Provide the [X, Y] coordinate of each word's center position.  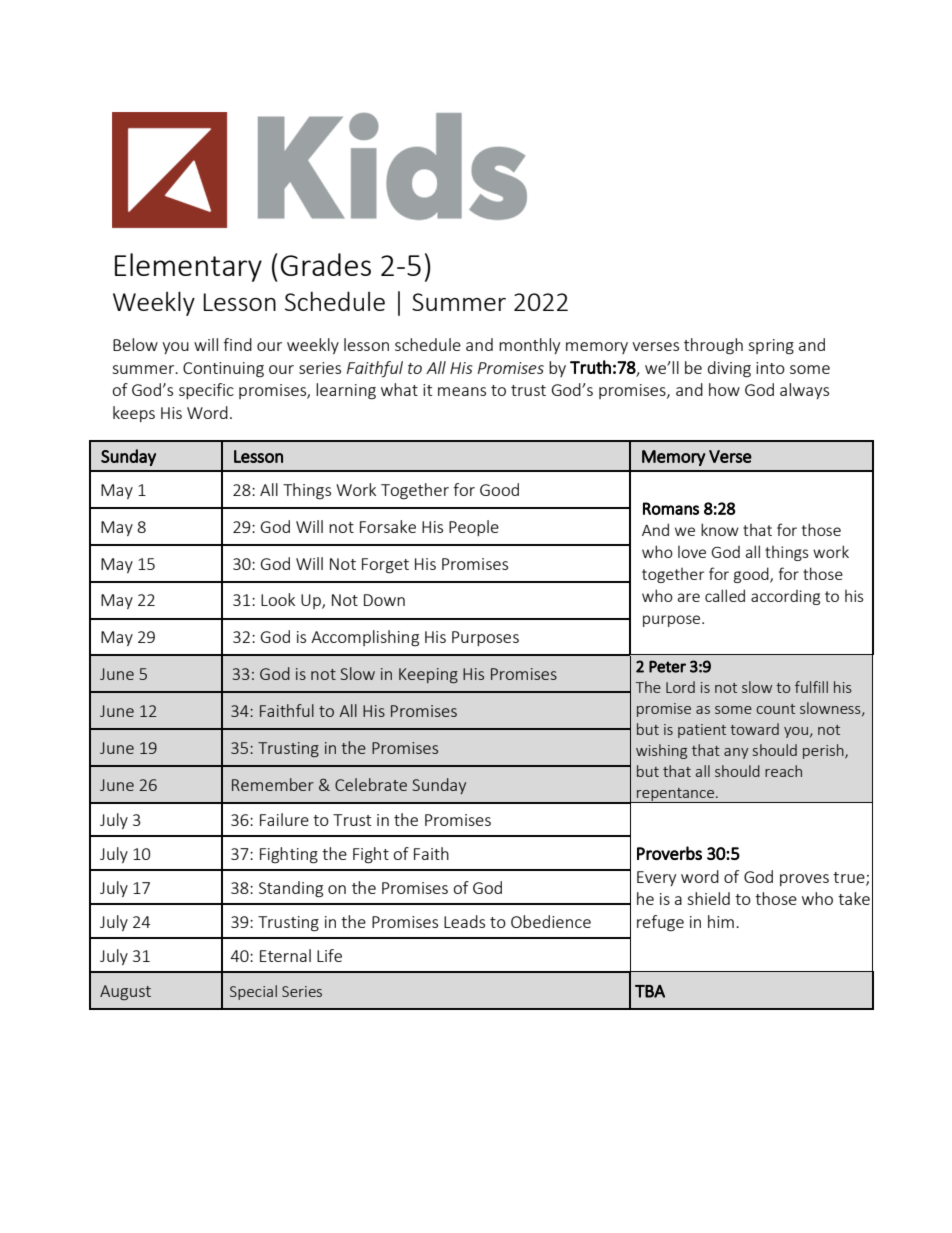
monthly [529, 346]
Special [253, 992]
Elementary [188, 267]
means [462, 391]
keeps [134, 414]
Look [278, 599]
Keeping [428, 675]
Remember [273, 784]
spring [771, 347]
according [785, 597]
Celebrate [371, 784]
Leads [464, 921]
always [804, 391]
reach [783, 771]
